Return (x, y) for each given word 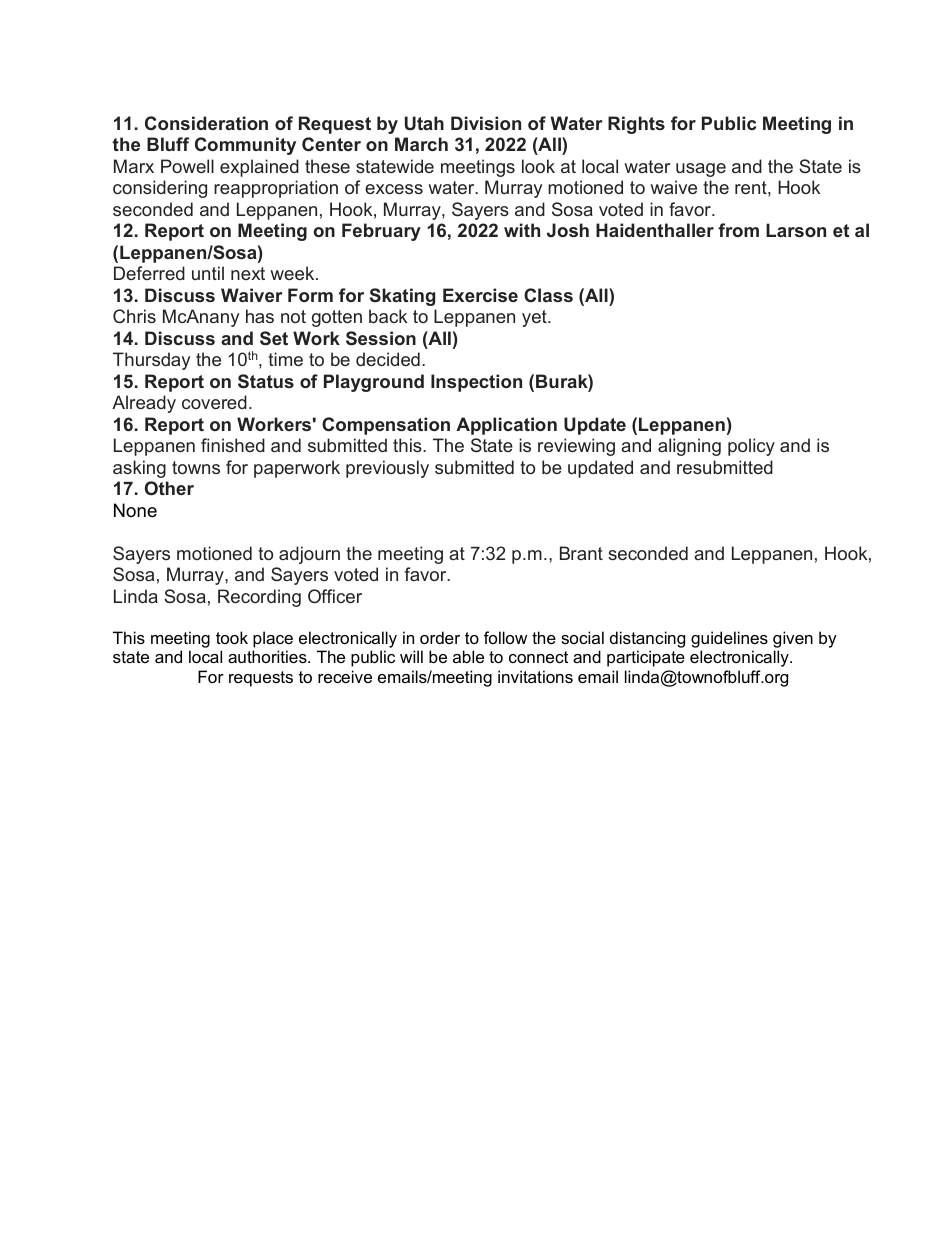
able (468, 656)
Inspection (476, 383)
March (421, 144)
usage (701, 170)
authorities (268, 656)
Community (245, 146)
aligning (689, 447)
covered (214, 402)
